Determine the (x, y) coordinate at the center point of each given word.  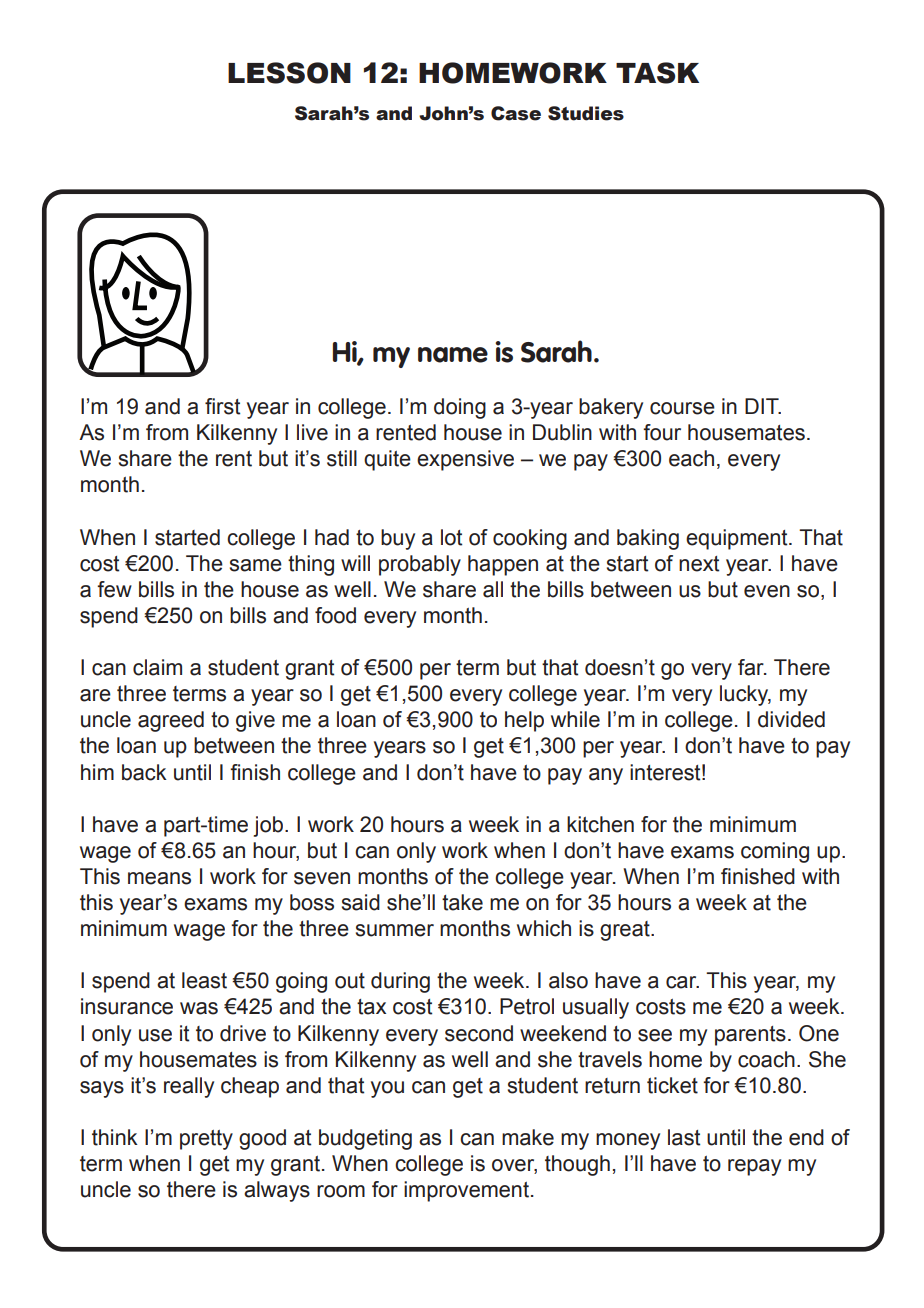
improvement (466, 1191)
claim (157, 667)
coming (775, 852)
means (159, 878)
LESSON (289, 73)
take (462, 902)
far (752, 667)
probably (420, 565)
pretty (206, 1140)
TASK (657, 73)
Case (516, 113)
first (222, 406)
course (682, 408)
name (453, 355)
